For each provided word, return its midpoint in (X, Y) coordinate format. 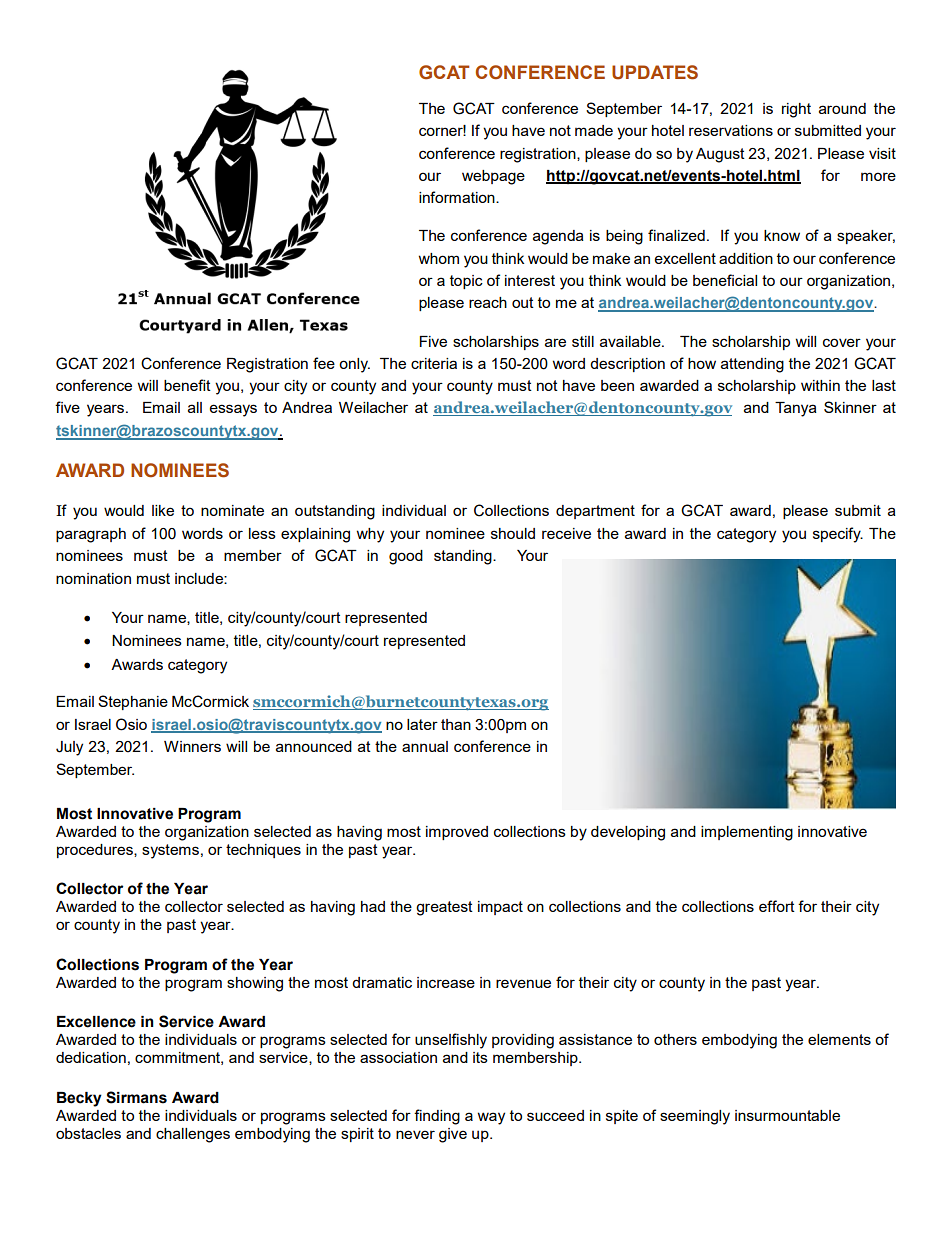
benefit (187, 385)
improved (457, 833)
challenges (193, 1135)
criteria (434, 363)
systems (170, 851)
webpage (493, 177)
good (406, 557)
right (796, 110)
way (491, 1118)
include (200, 578)
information (458, 197)
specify (838, 535)
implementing (747, 833)
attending (752, 365)
